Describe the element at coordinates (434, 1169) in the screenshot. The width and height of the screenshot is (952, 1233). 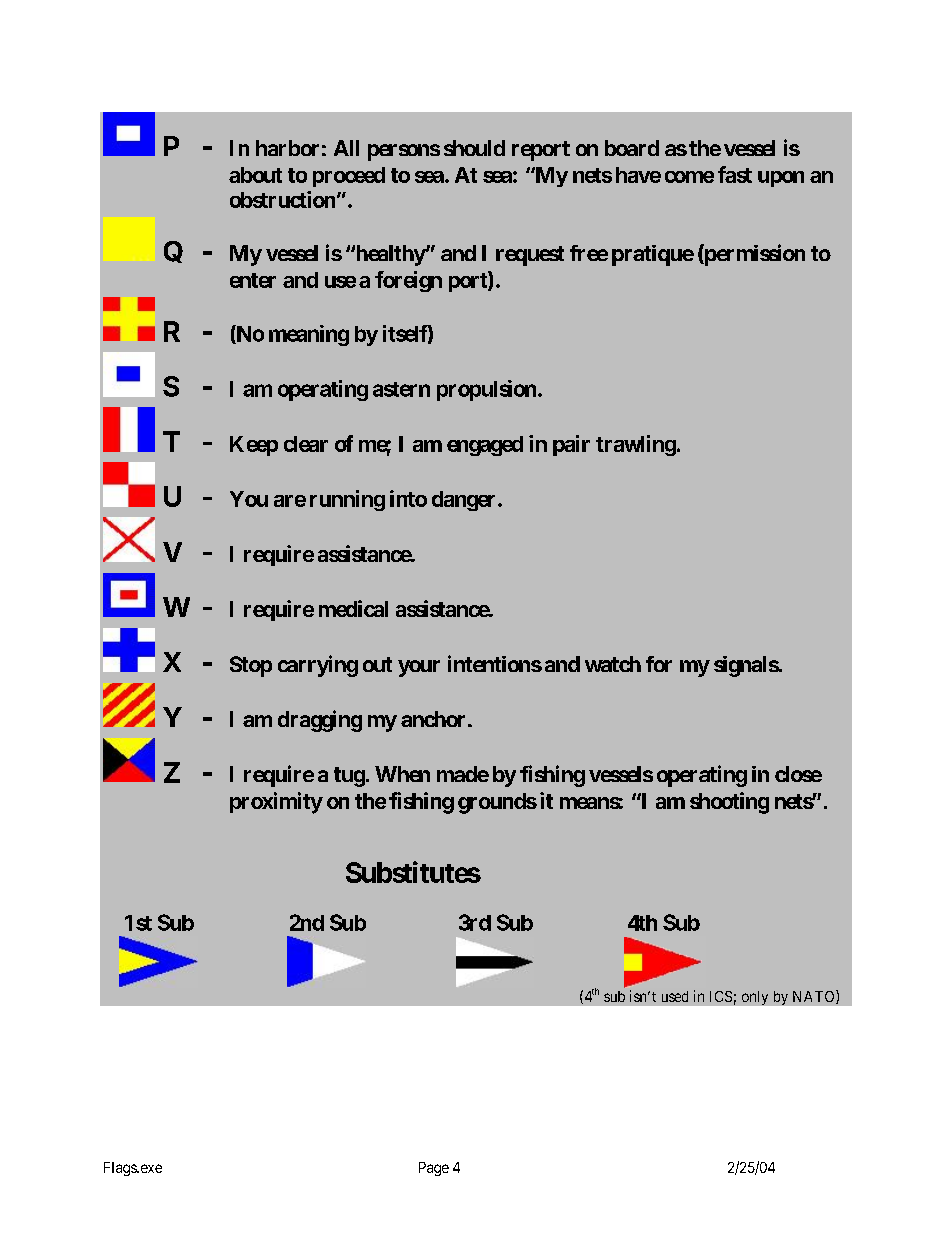
I see `Page` at that location.
